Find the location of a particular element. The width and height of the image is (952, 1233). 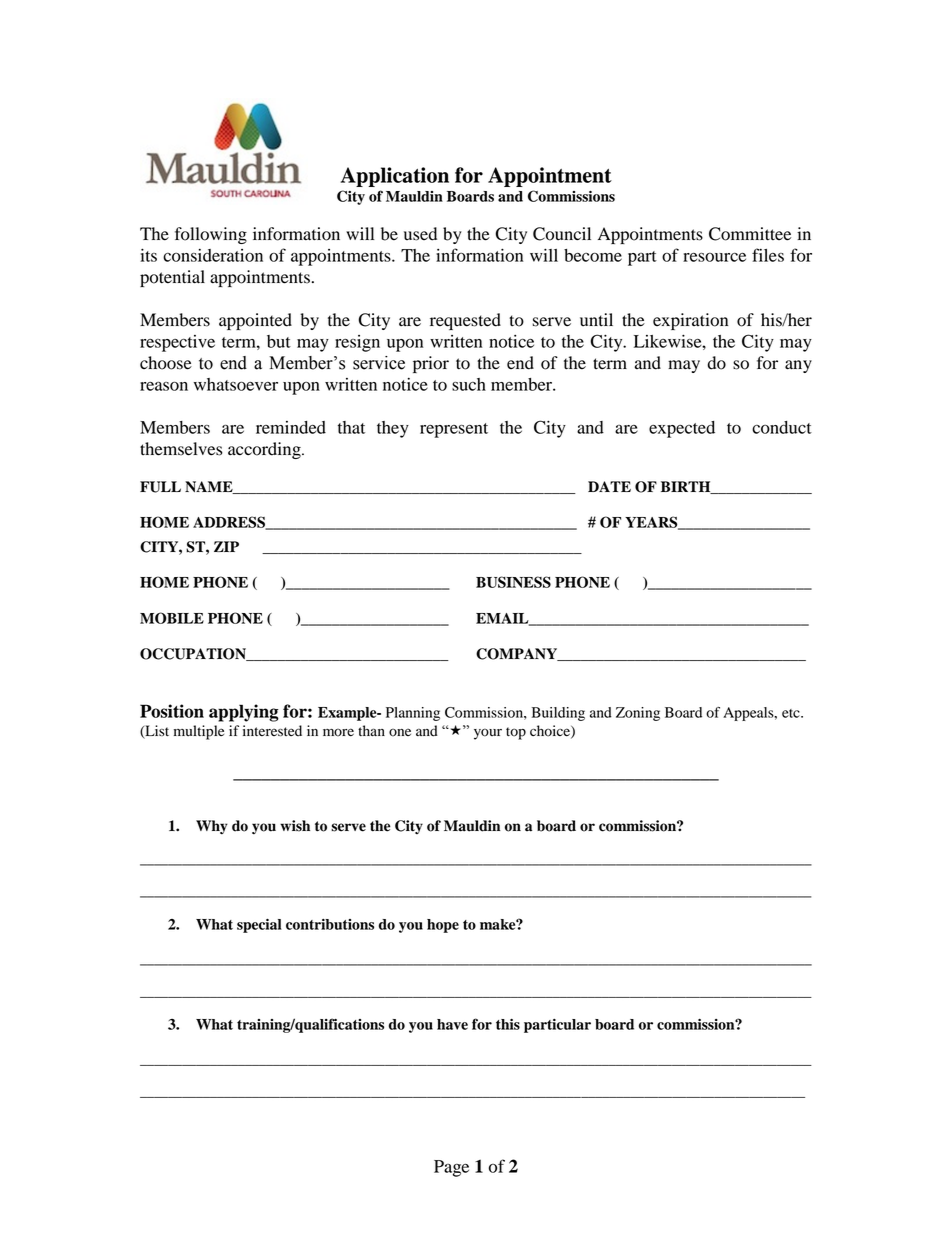

your is located at coordinates (488, 734).
